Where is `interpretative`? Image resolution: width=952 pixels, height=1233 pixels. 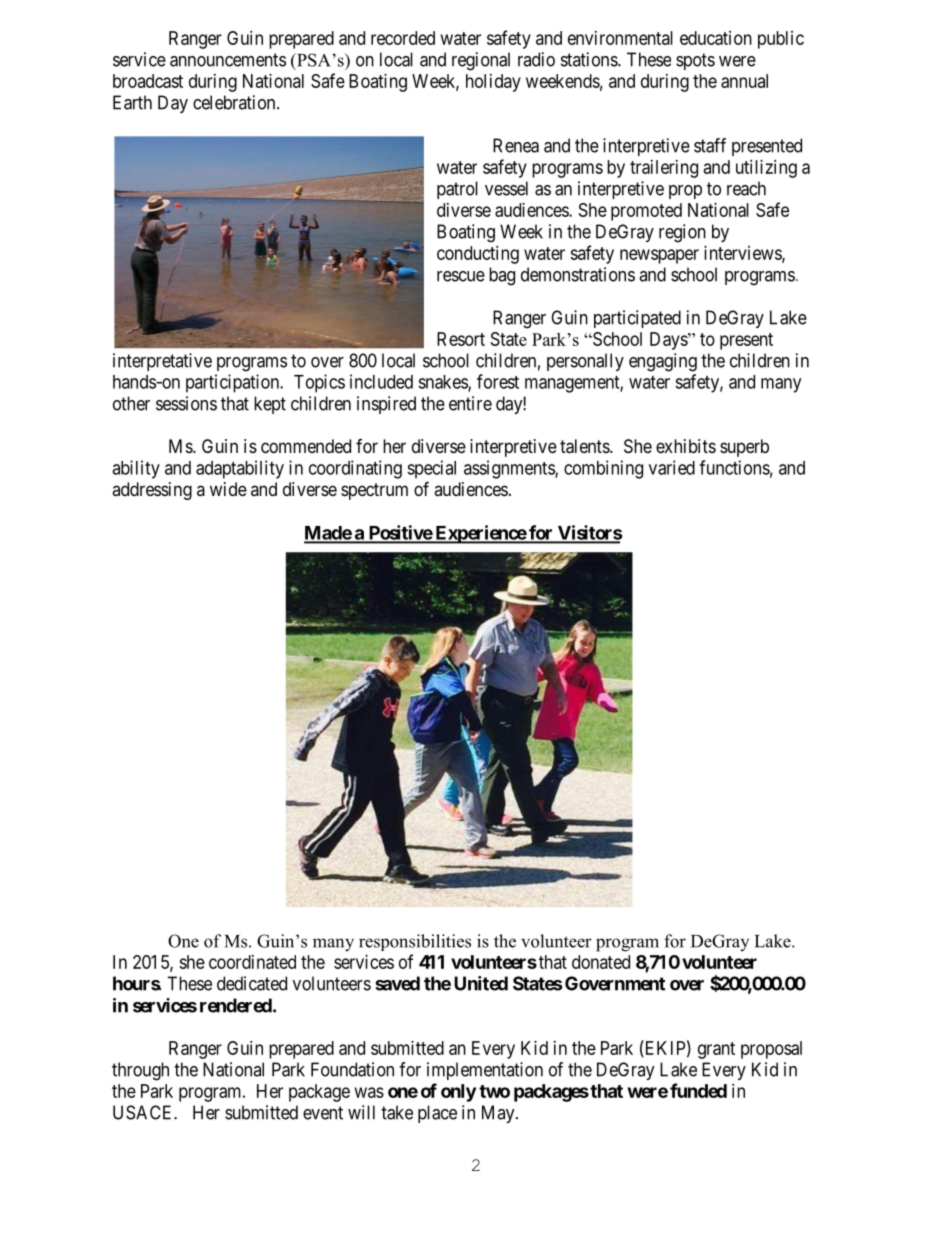 interpretative is located at coordinates (162, 362).
